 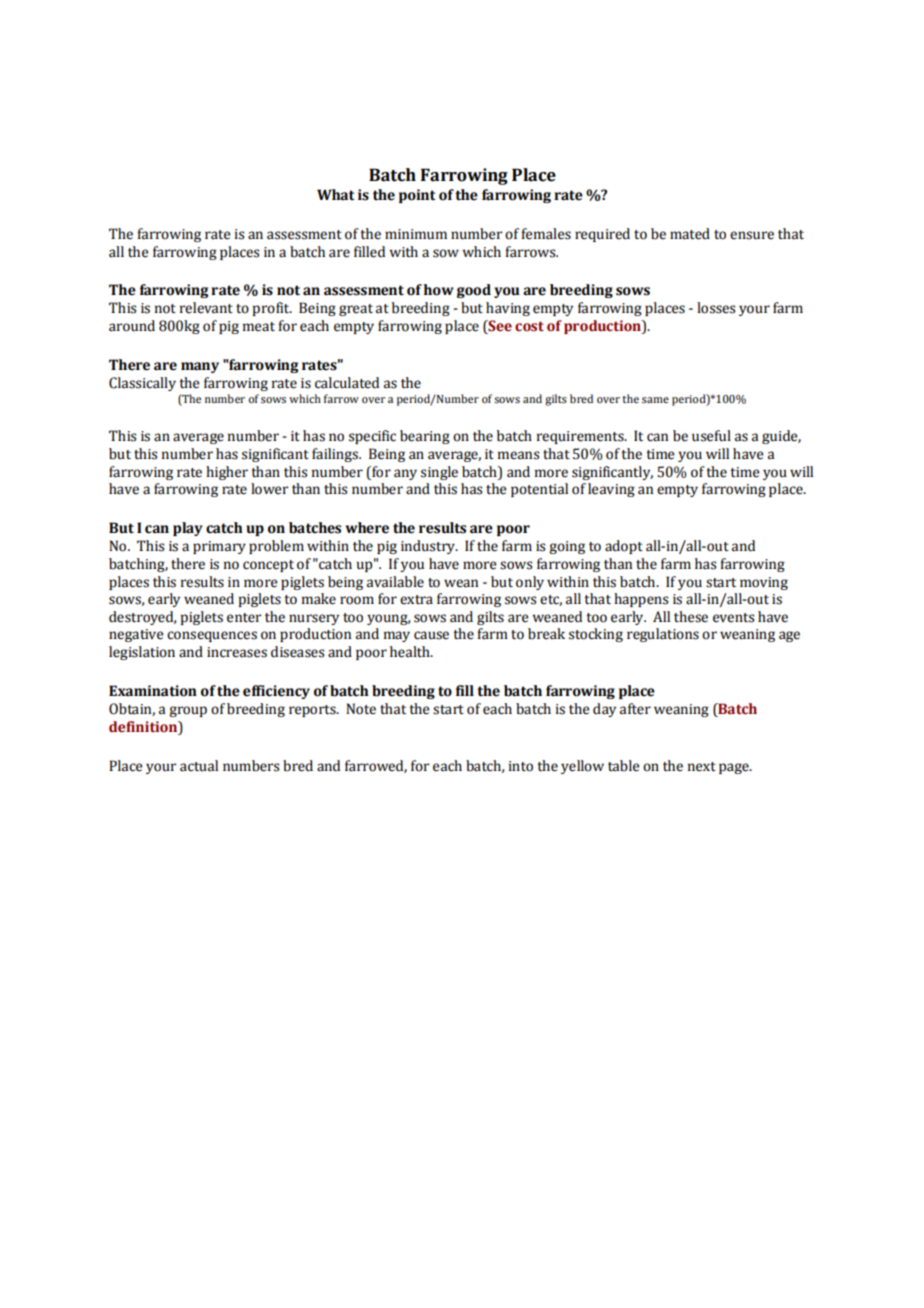 What do you see at coordinates (425, 437) in the page?
I see `bearing` at bounding box center [425, 437].
